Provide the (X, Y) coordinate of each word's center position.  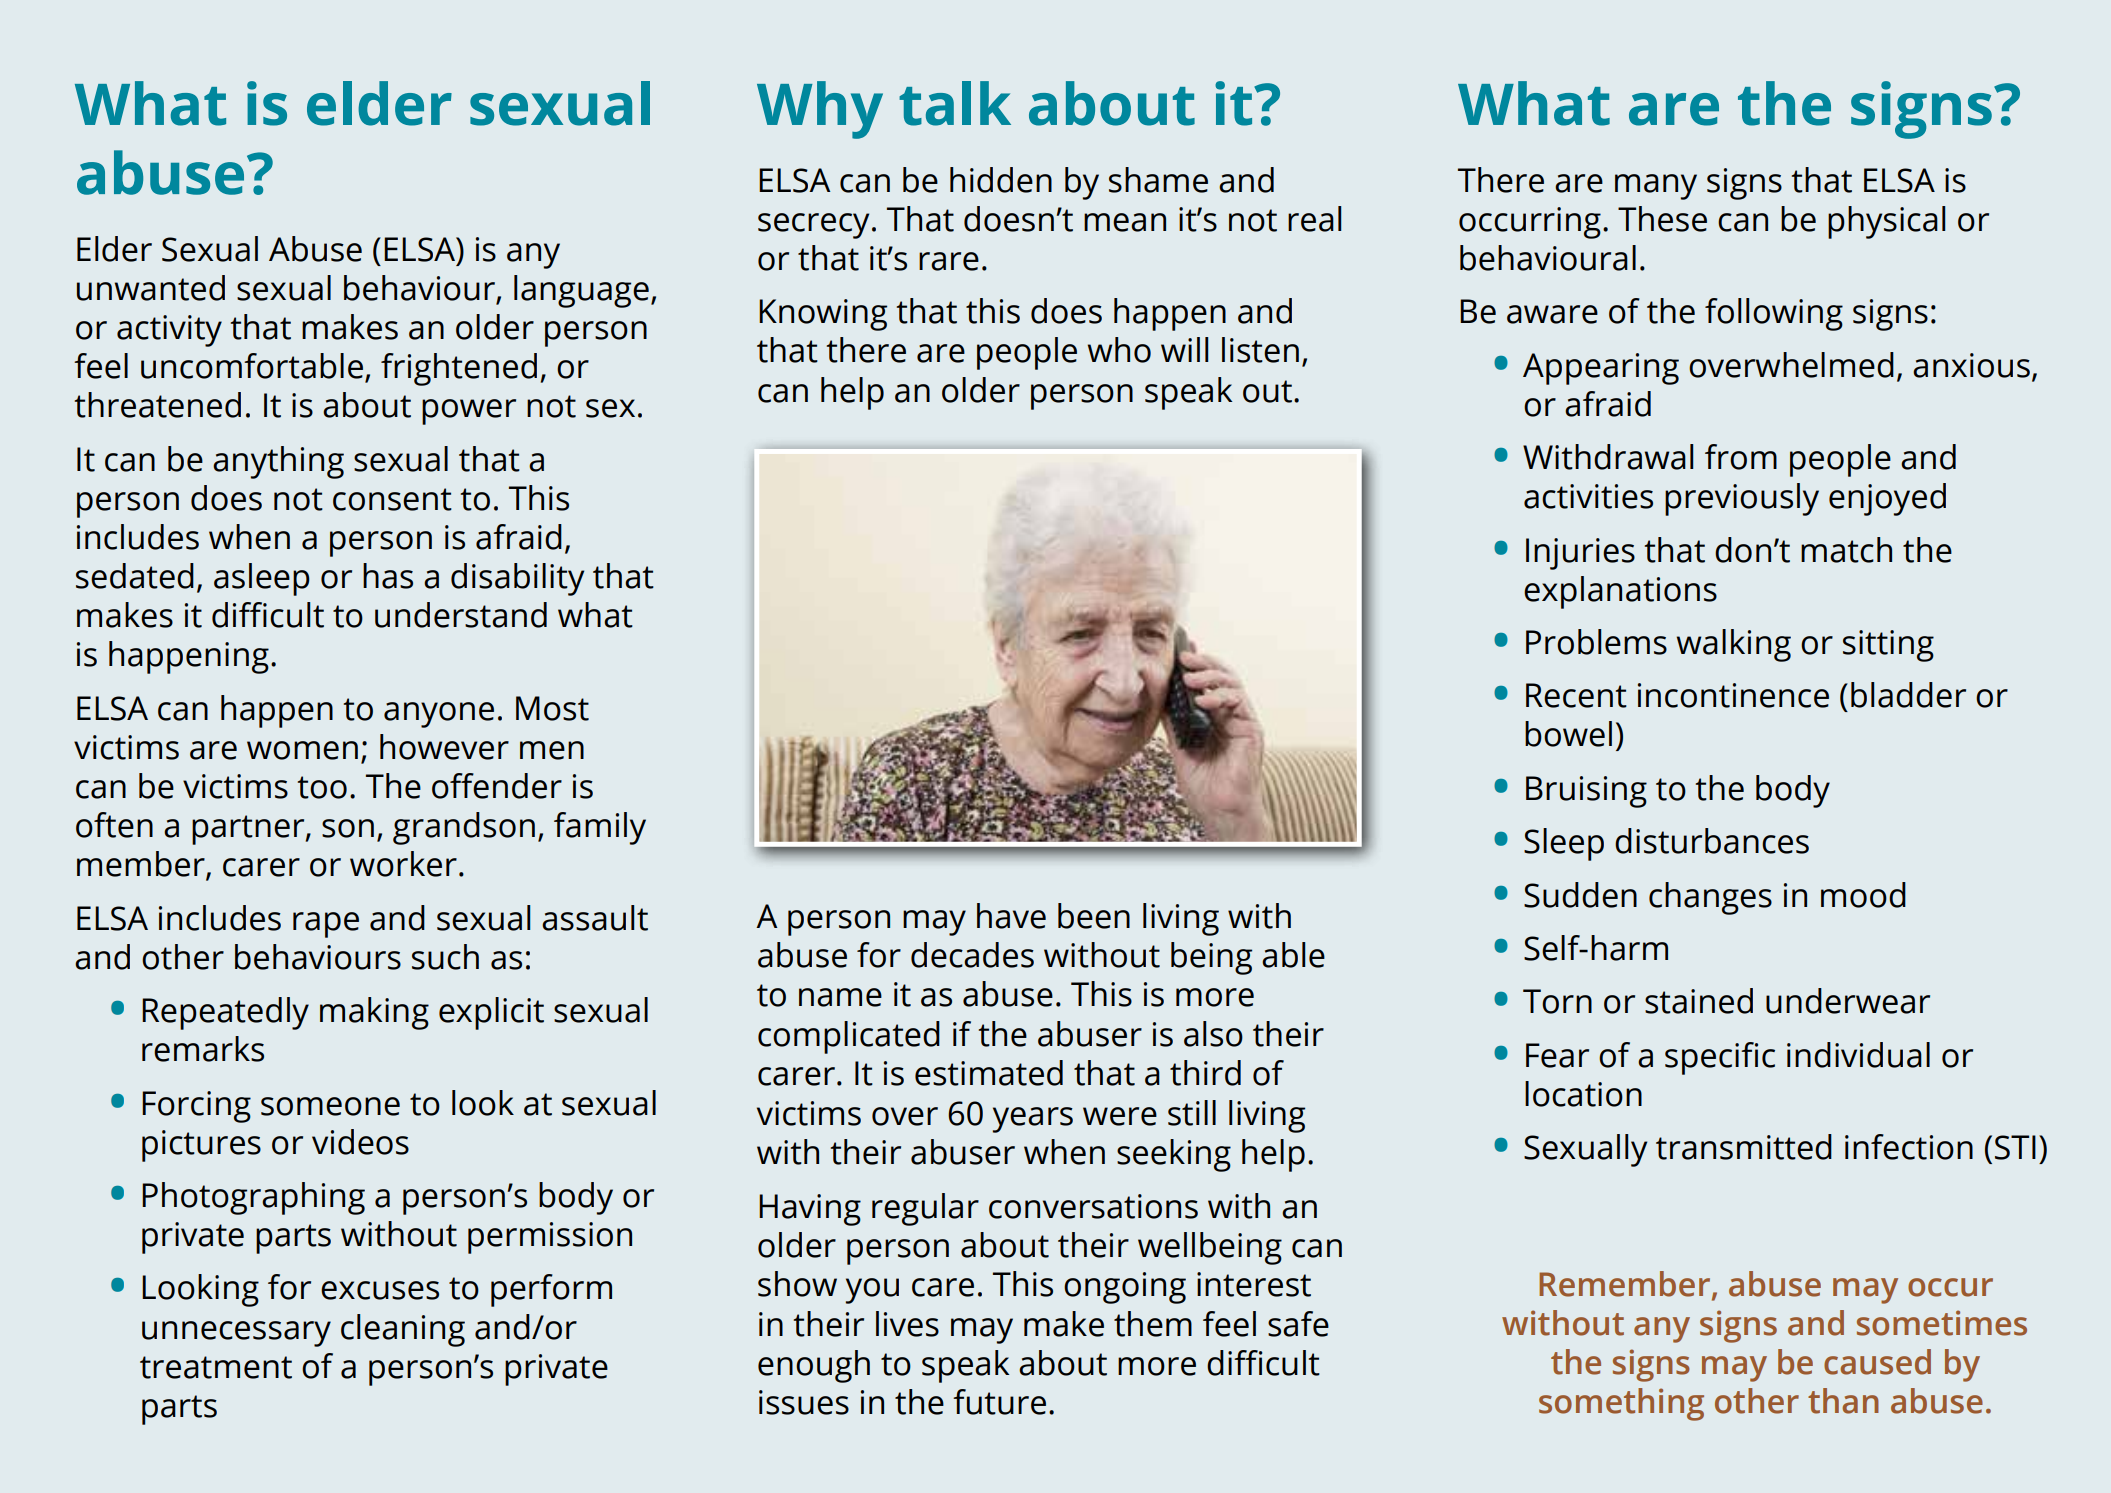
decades (972, 955)
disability (517, 579)
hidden (1001, 180)
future (999, 1402)
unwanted (151, 288)
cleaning (403, 1330)
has (388, 576)
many (1656, 187)
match (1846, 550)
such (445, 957)
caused (1877, 1362)
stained (1699, 1001)
